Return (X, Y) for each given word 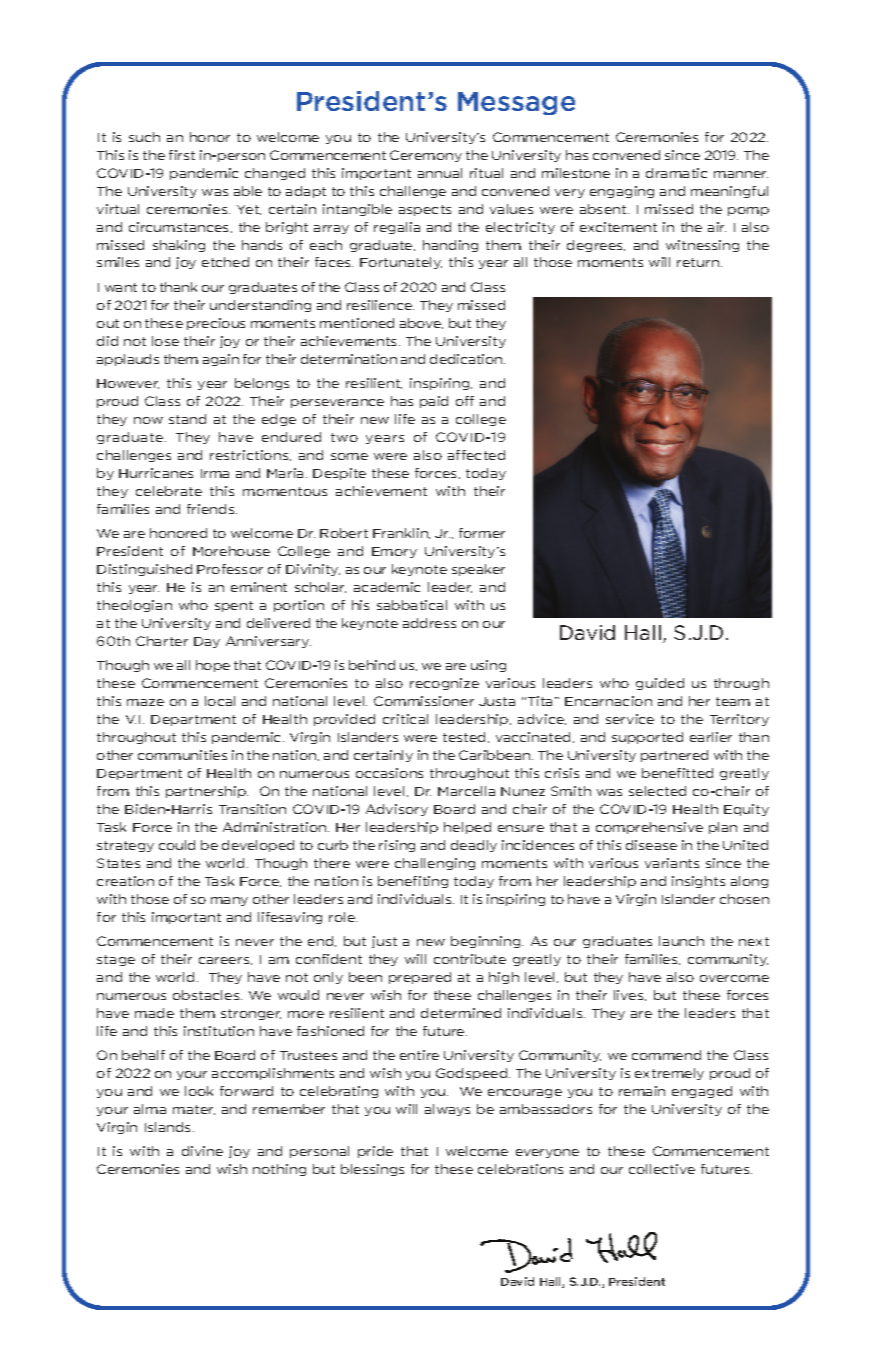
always (447, 1110)
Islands (169, 1127)
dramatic (676, 173)
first (182, 155)
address (429, 623)
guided (660, 684)
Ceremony (426, 156)
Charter (162, 641)
